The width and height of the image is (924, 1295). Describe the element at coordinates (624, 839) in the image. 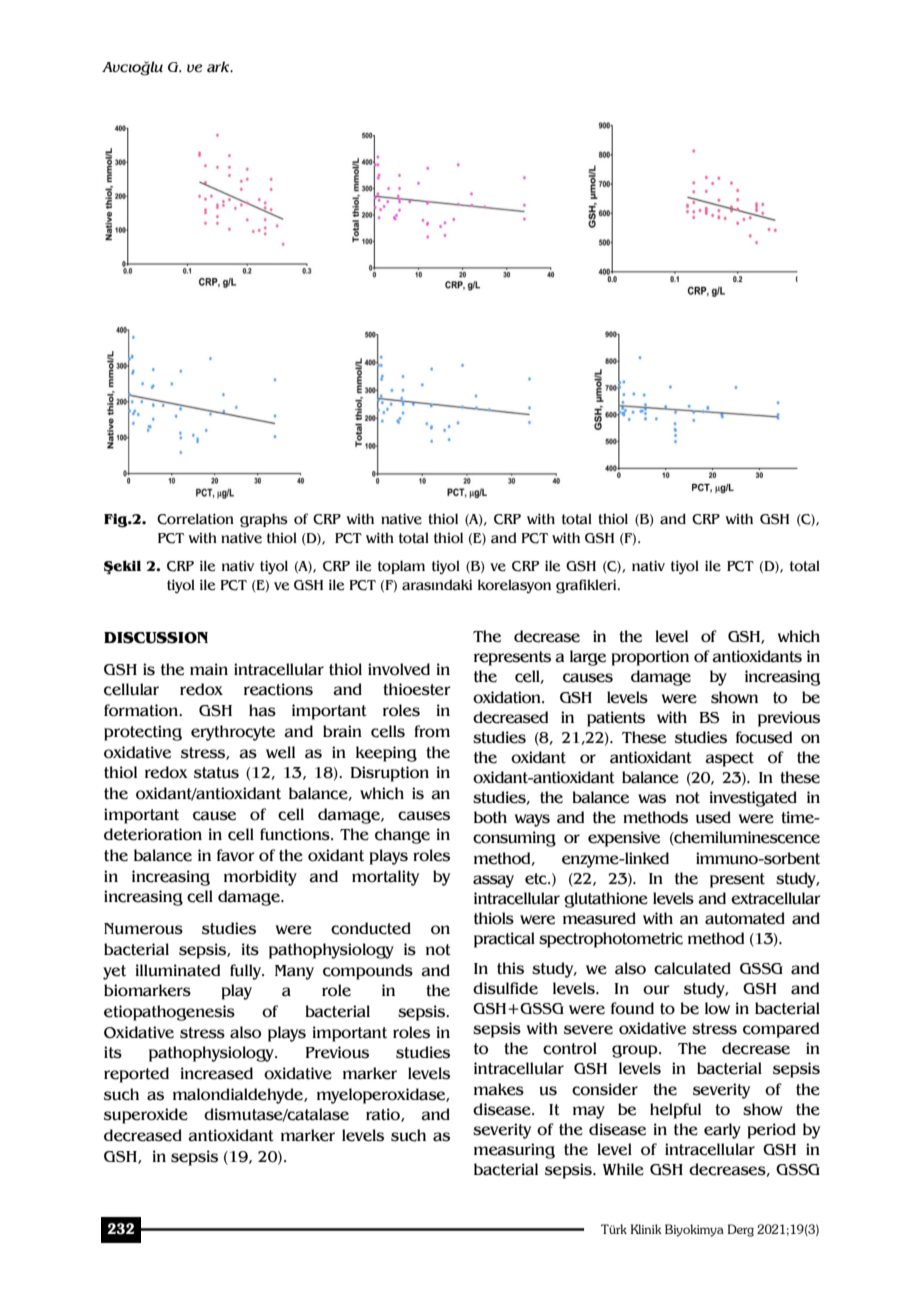

I see `expensive` at that location.
